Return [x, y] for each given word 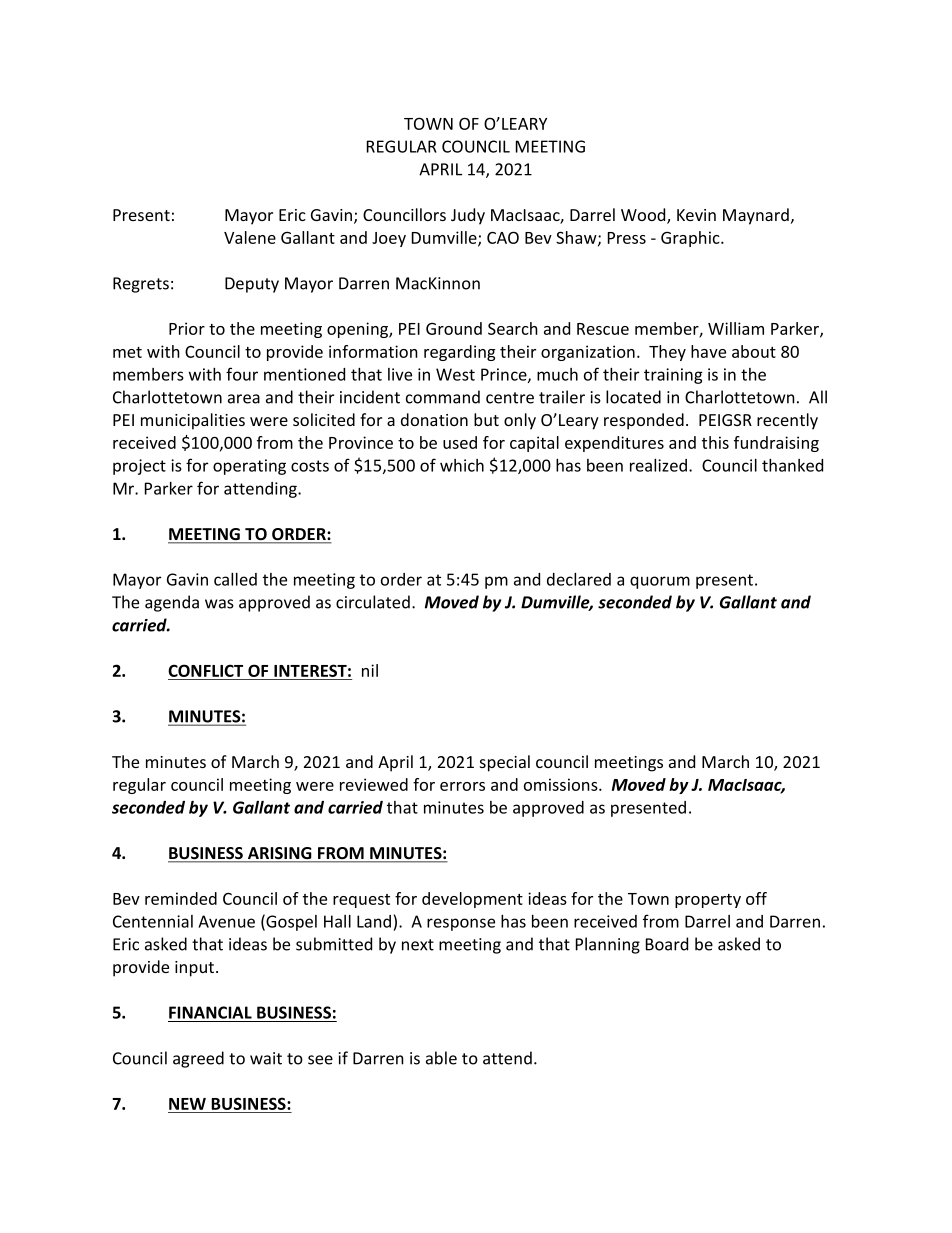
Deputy [252, 285]
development [472, 900]
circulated [373, 602]
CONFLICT [205, 670]
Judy [468, 216]
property [708, 901]
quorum [660, 582]
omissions [562, 784]
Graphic [691, 239]
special [505, 763]
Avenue [226, 921]
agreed [198, 1059]
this [715, 442]
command [443, 397]
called [235, 579]
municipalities [193, 421]
